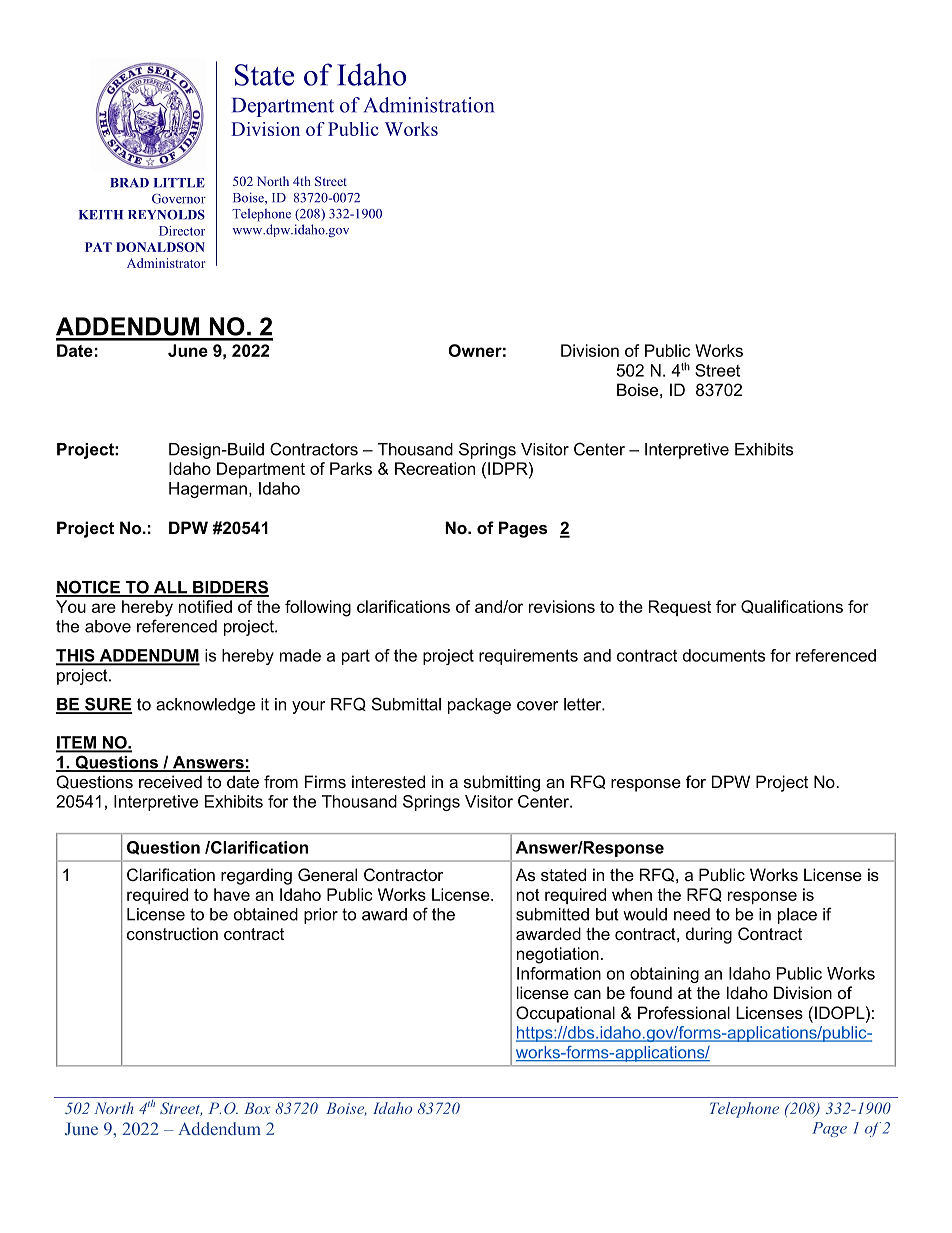 This screenshot has height=1233, width=952. Describe the element at coordinates (179, 199) in the screenshot. I see `Governor` at that location.
